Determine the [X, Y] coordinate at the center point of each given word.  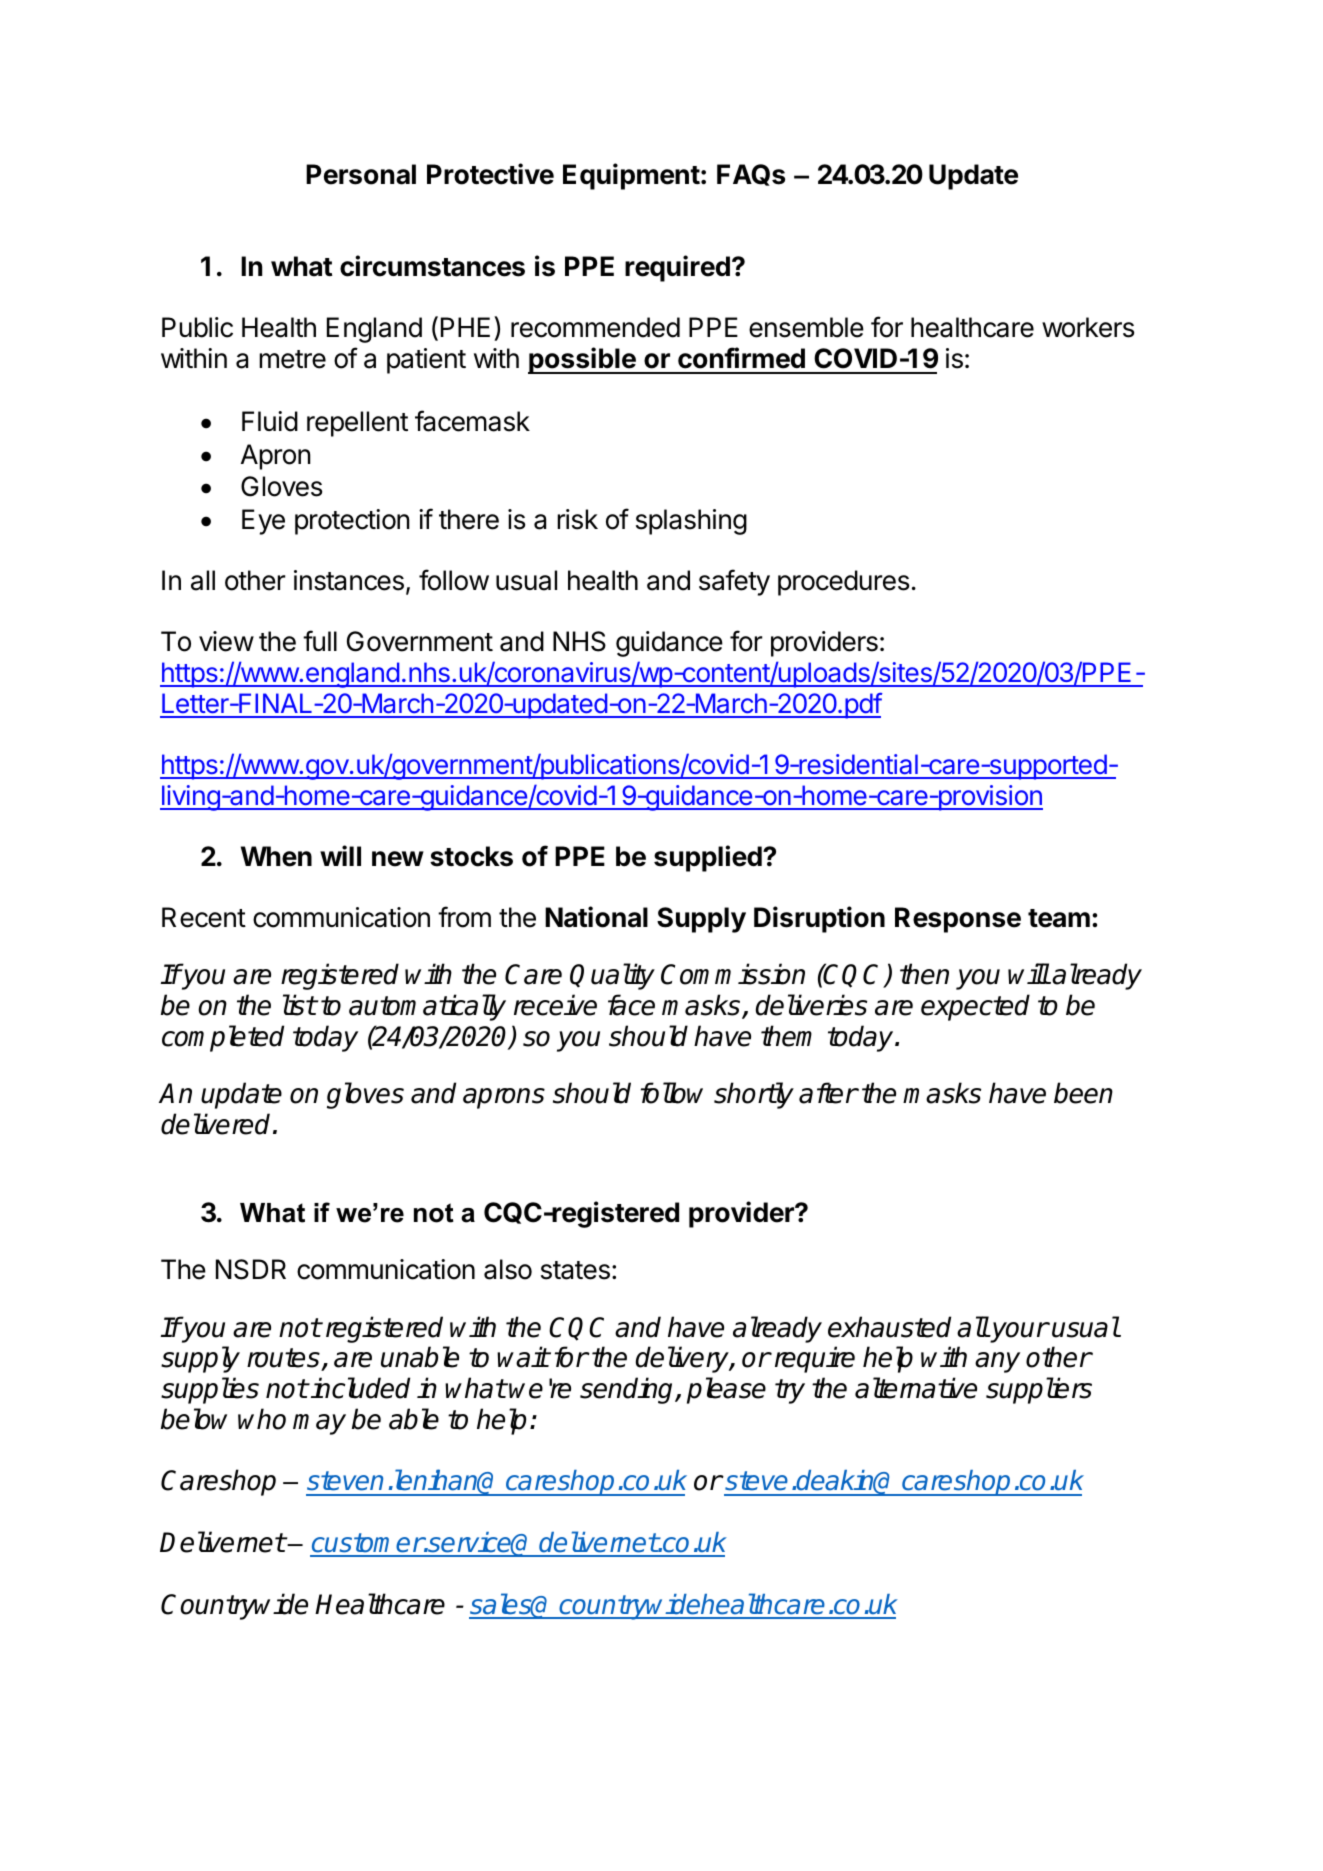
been [1083, 1093]
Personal [361, 174]
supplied [709, 858]
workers [1088, 327]
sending [628, 1390]
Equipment [631, 176]
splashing [691, 522]
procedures [843, 583]
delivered [215, 1124]
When [276, 856]
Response [958, 920]
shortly [754, 1095]
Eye [263, 522]
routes [284, 1359]
